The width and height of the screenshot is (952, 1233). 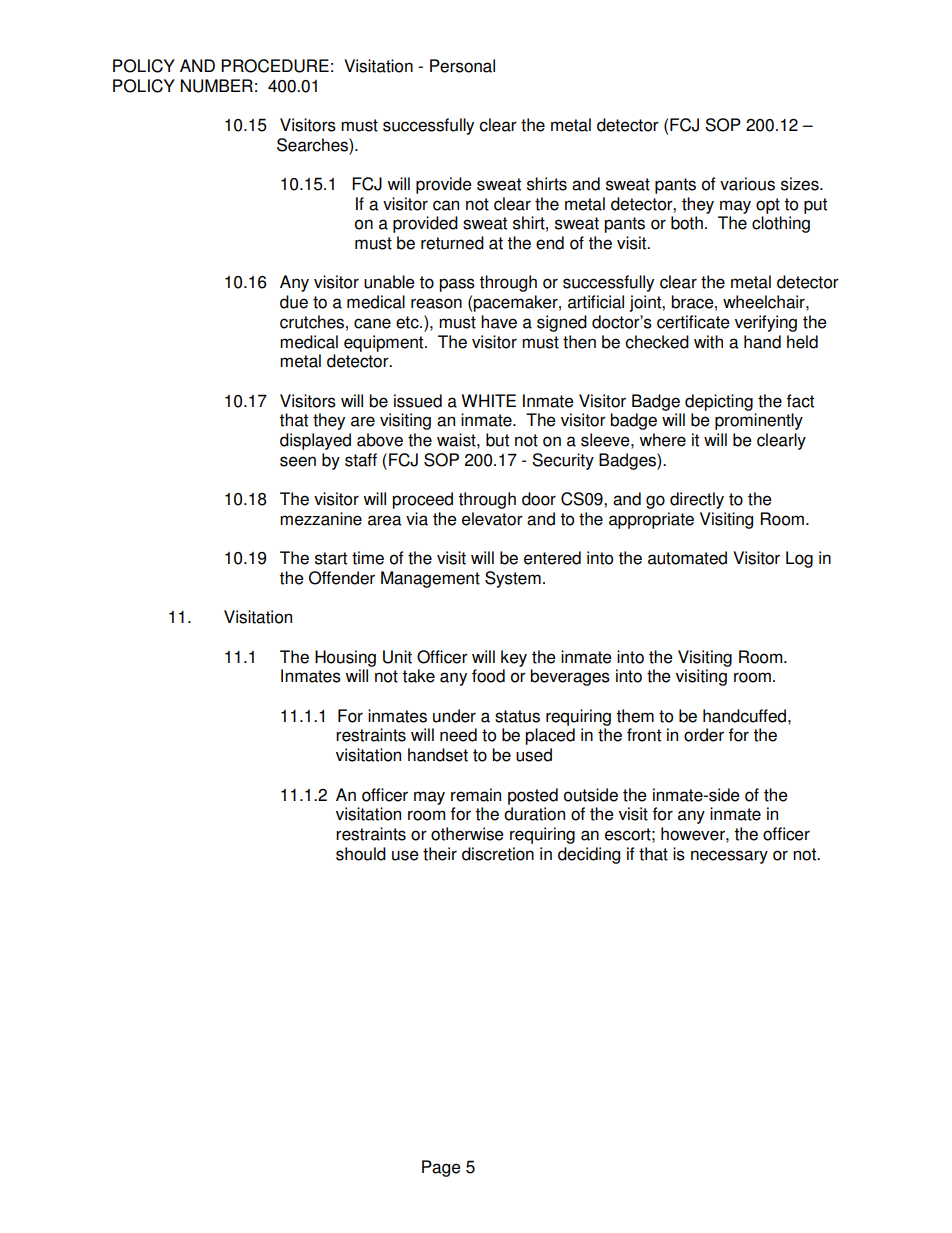 I want to click on with, so click(x=708, y=342).
